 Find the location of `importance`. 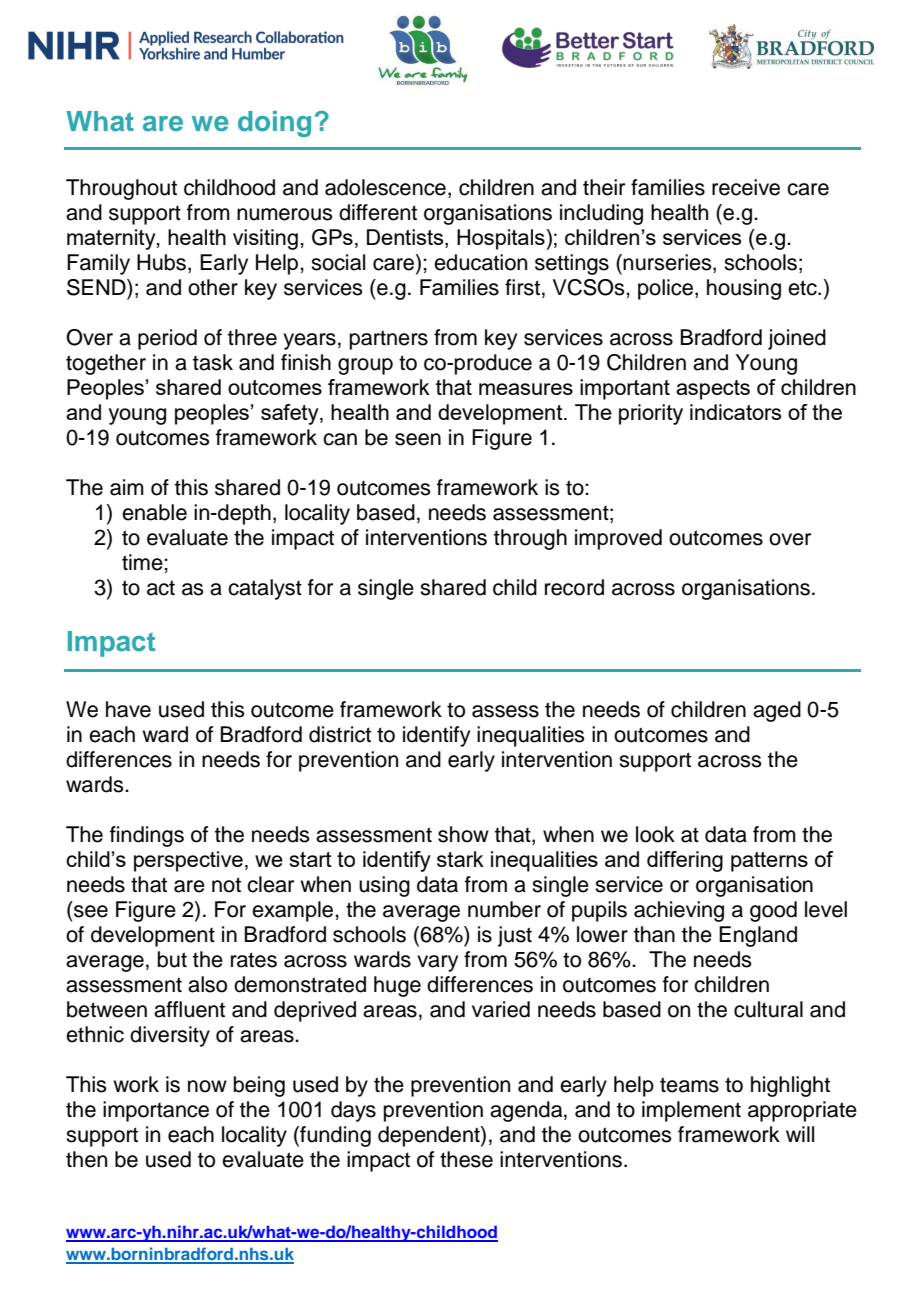

importance is located at coordinates (156, 1111).
